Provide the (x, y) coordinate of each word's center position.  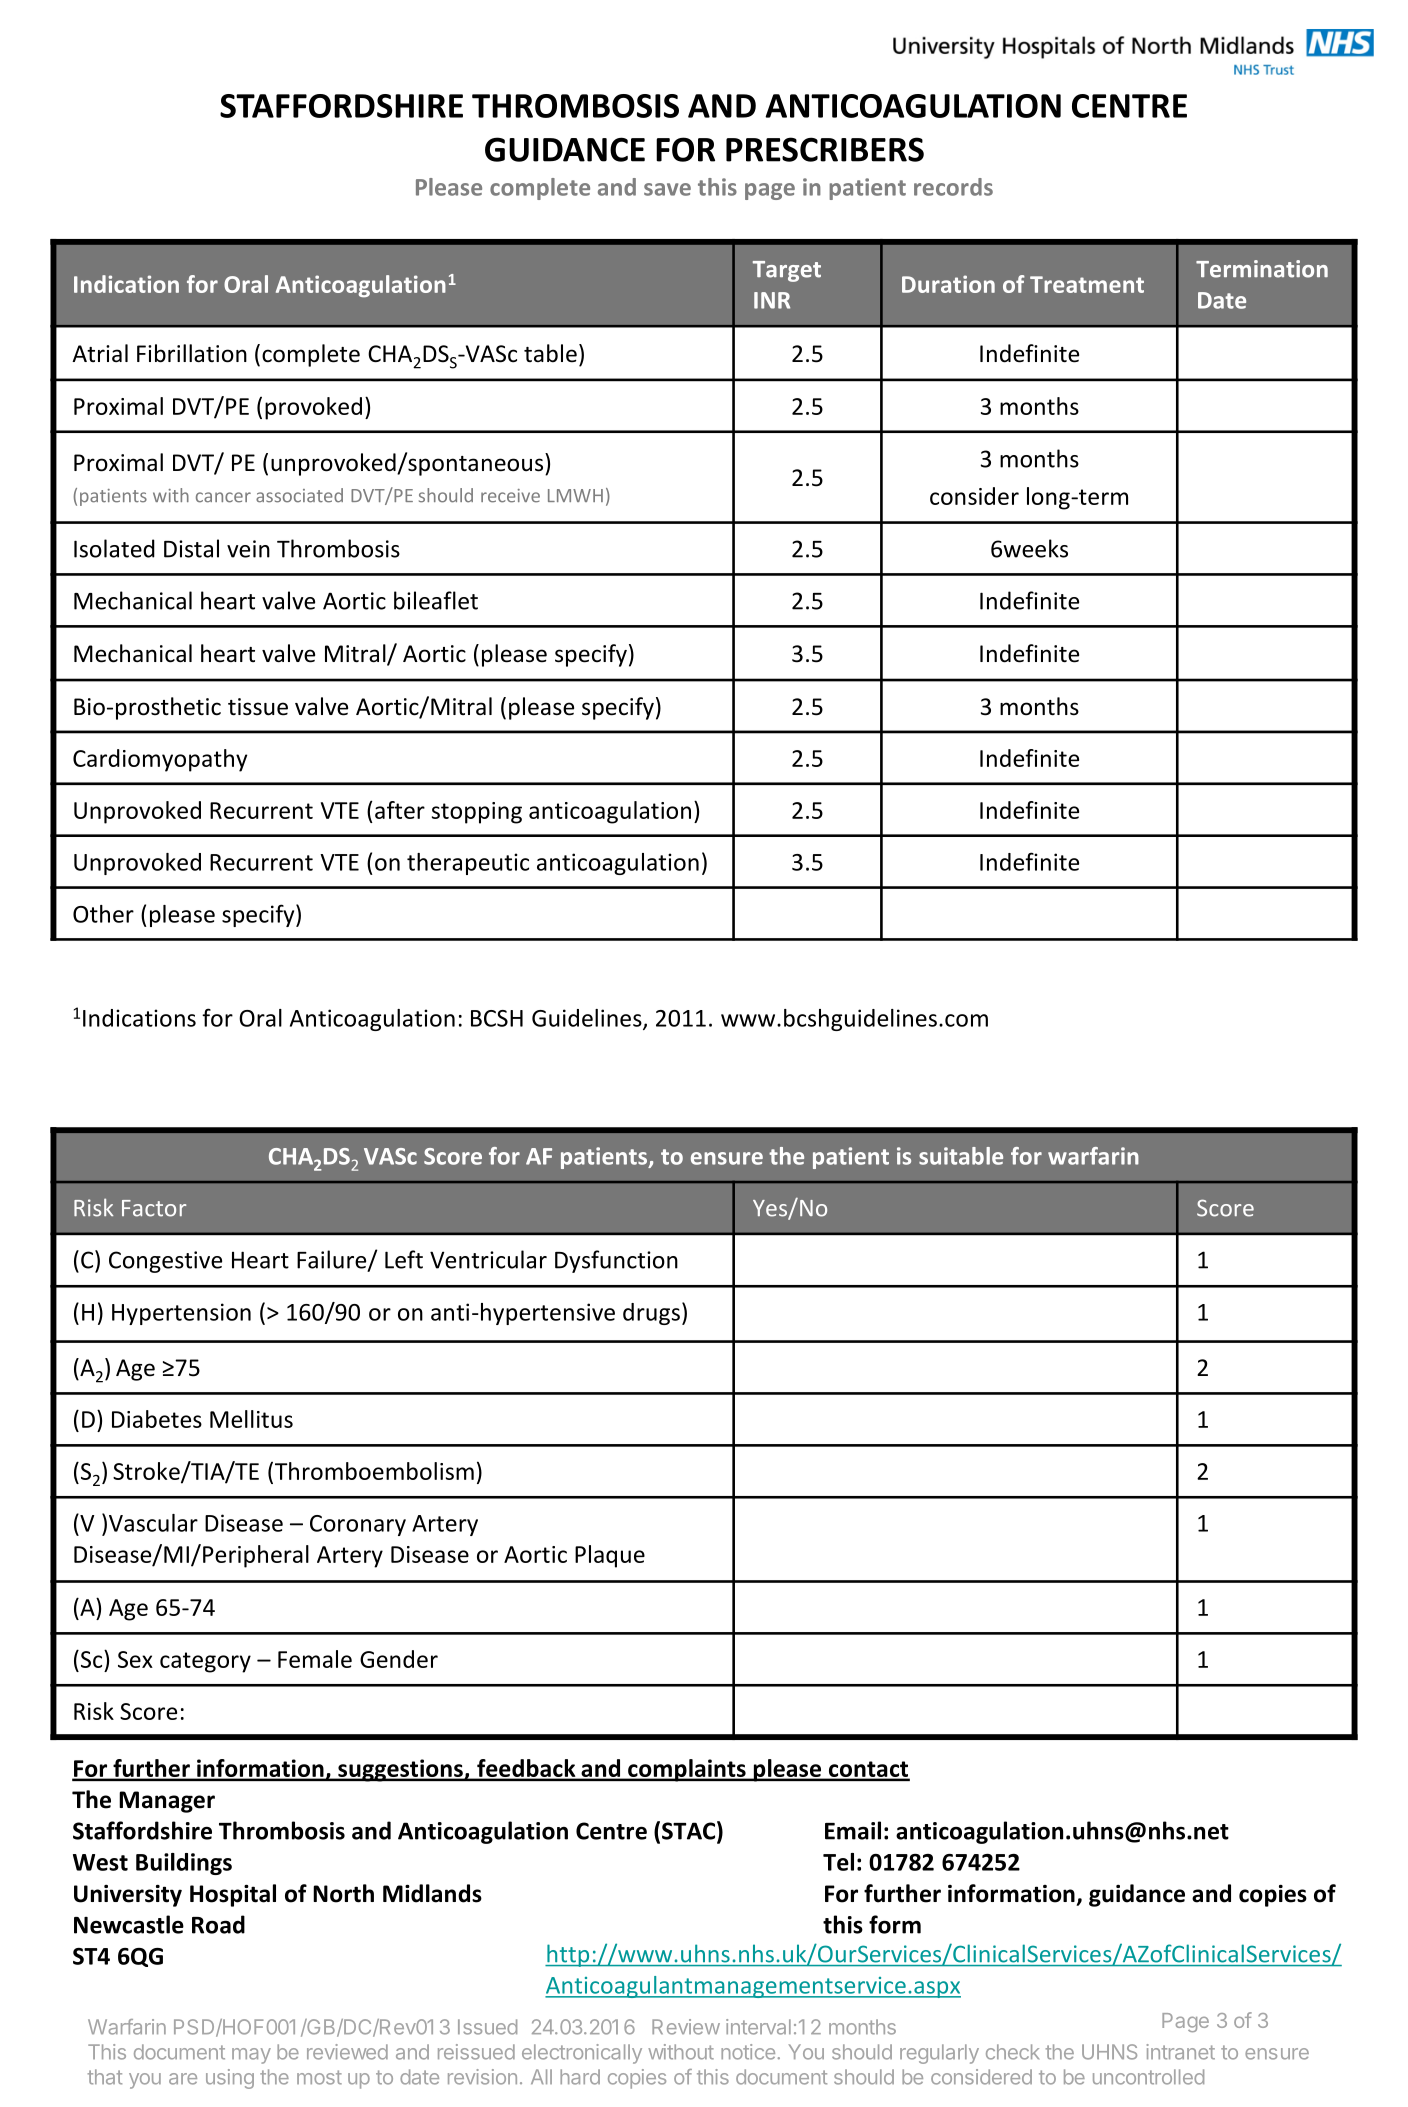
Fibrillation (192, 353)
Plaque (610, 1556)
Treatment (1087, 284)
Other (103, 914)
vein (248, 549)
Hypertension (181, 1314)
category (205, 1662)
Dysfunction (616, 1261)
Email (853, 1830)
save (667, 189)
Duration (948, 284)
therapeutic (468, 864)
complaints (687, 1770)
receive (510, 496)
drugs (651, 1314)
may (251, 2056)
